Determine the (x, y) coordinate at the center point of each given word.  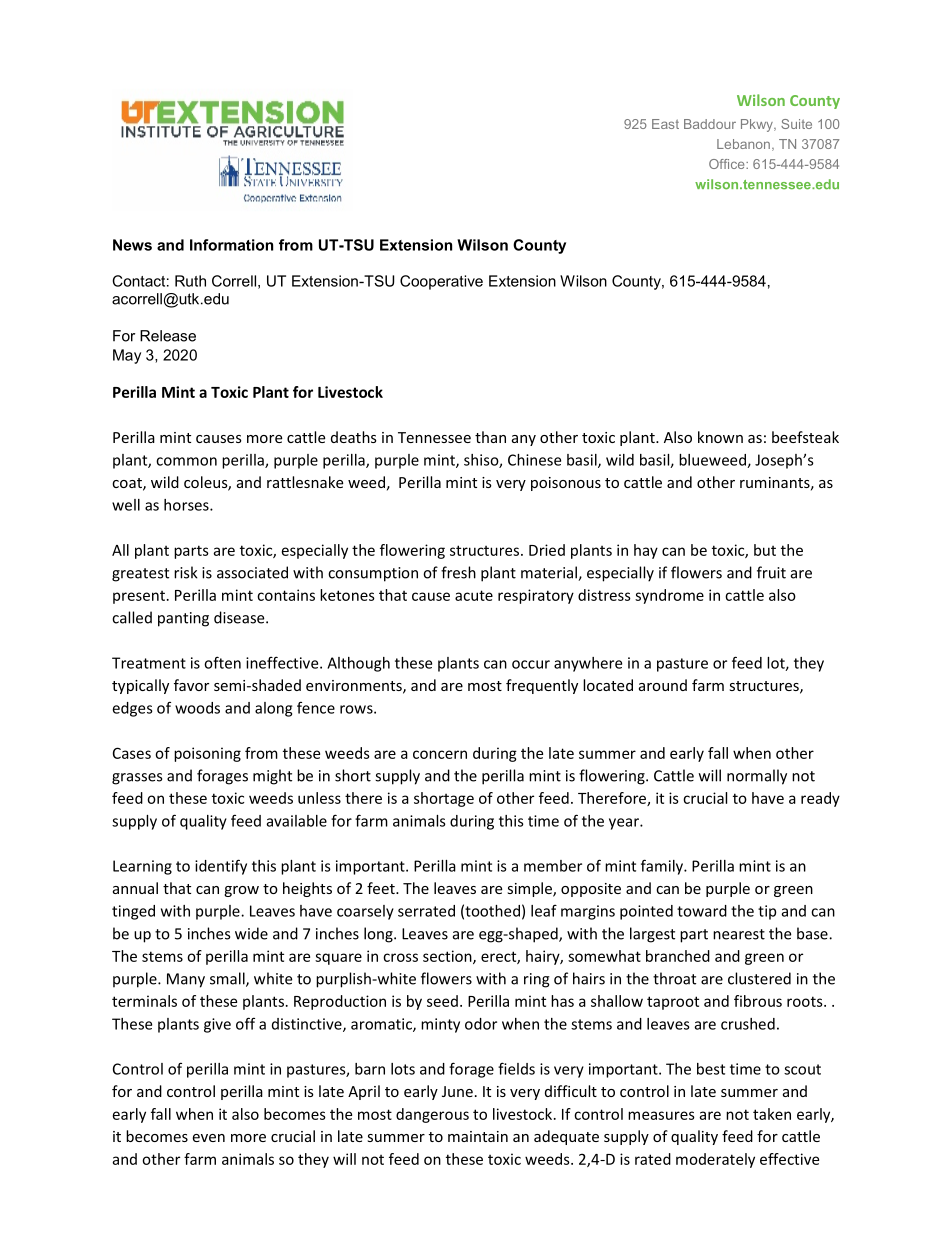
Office (728, 164)
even (208, 1138)
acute (474, 595)
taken (772, 1114)
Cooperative (441, 282)
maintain (478, 1136)
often (222, 662)
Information (231, 245)
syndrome (669, 596)
